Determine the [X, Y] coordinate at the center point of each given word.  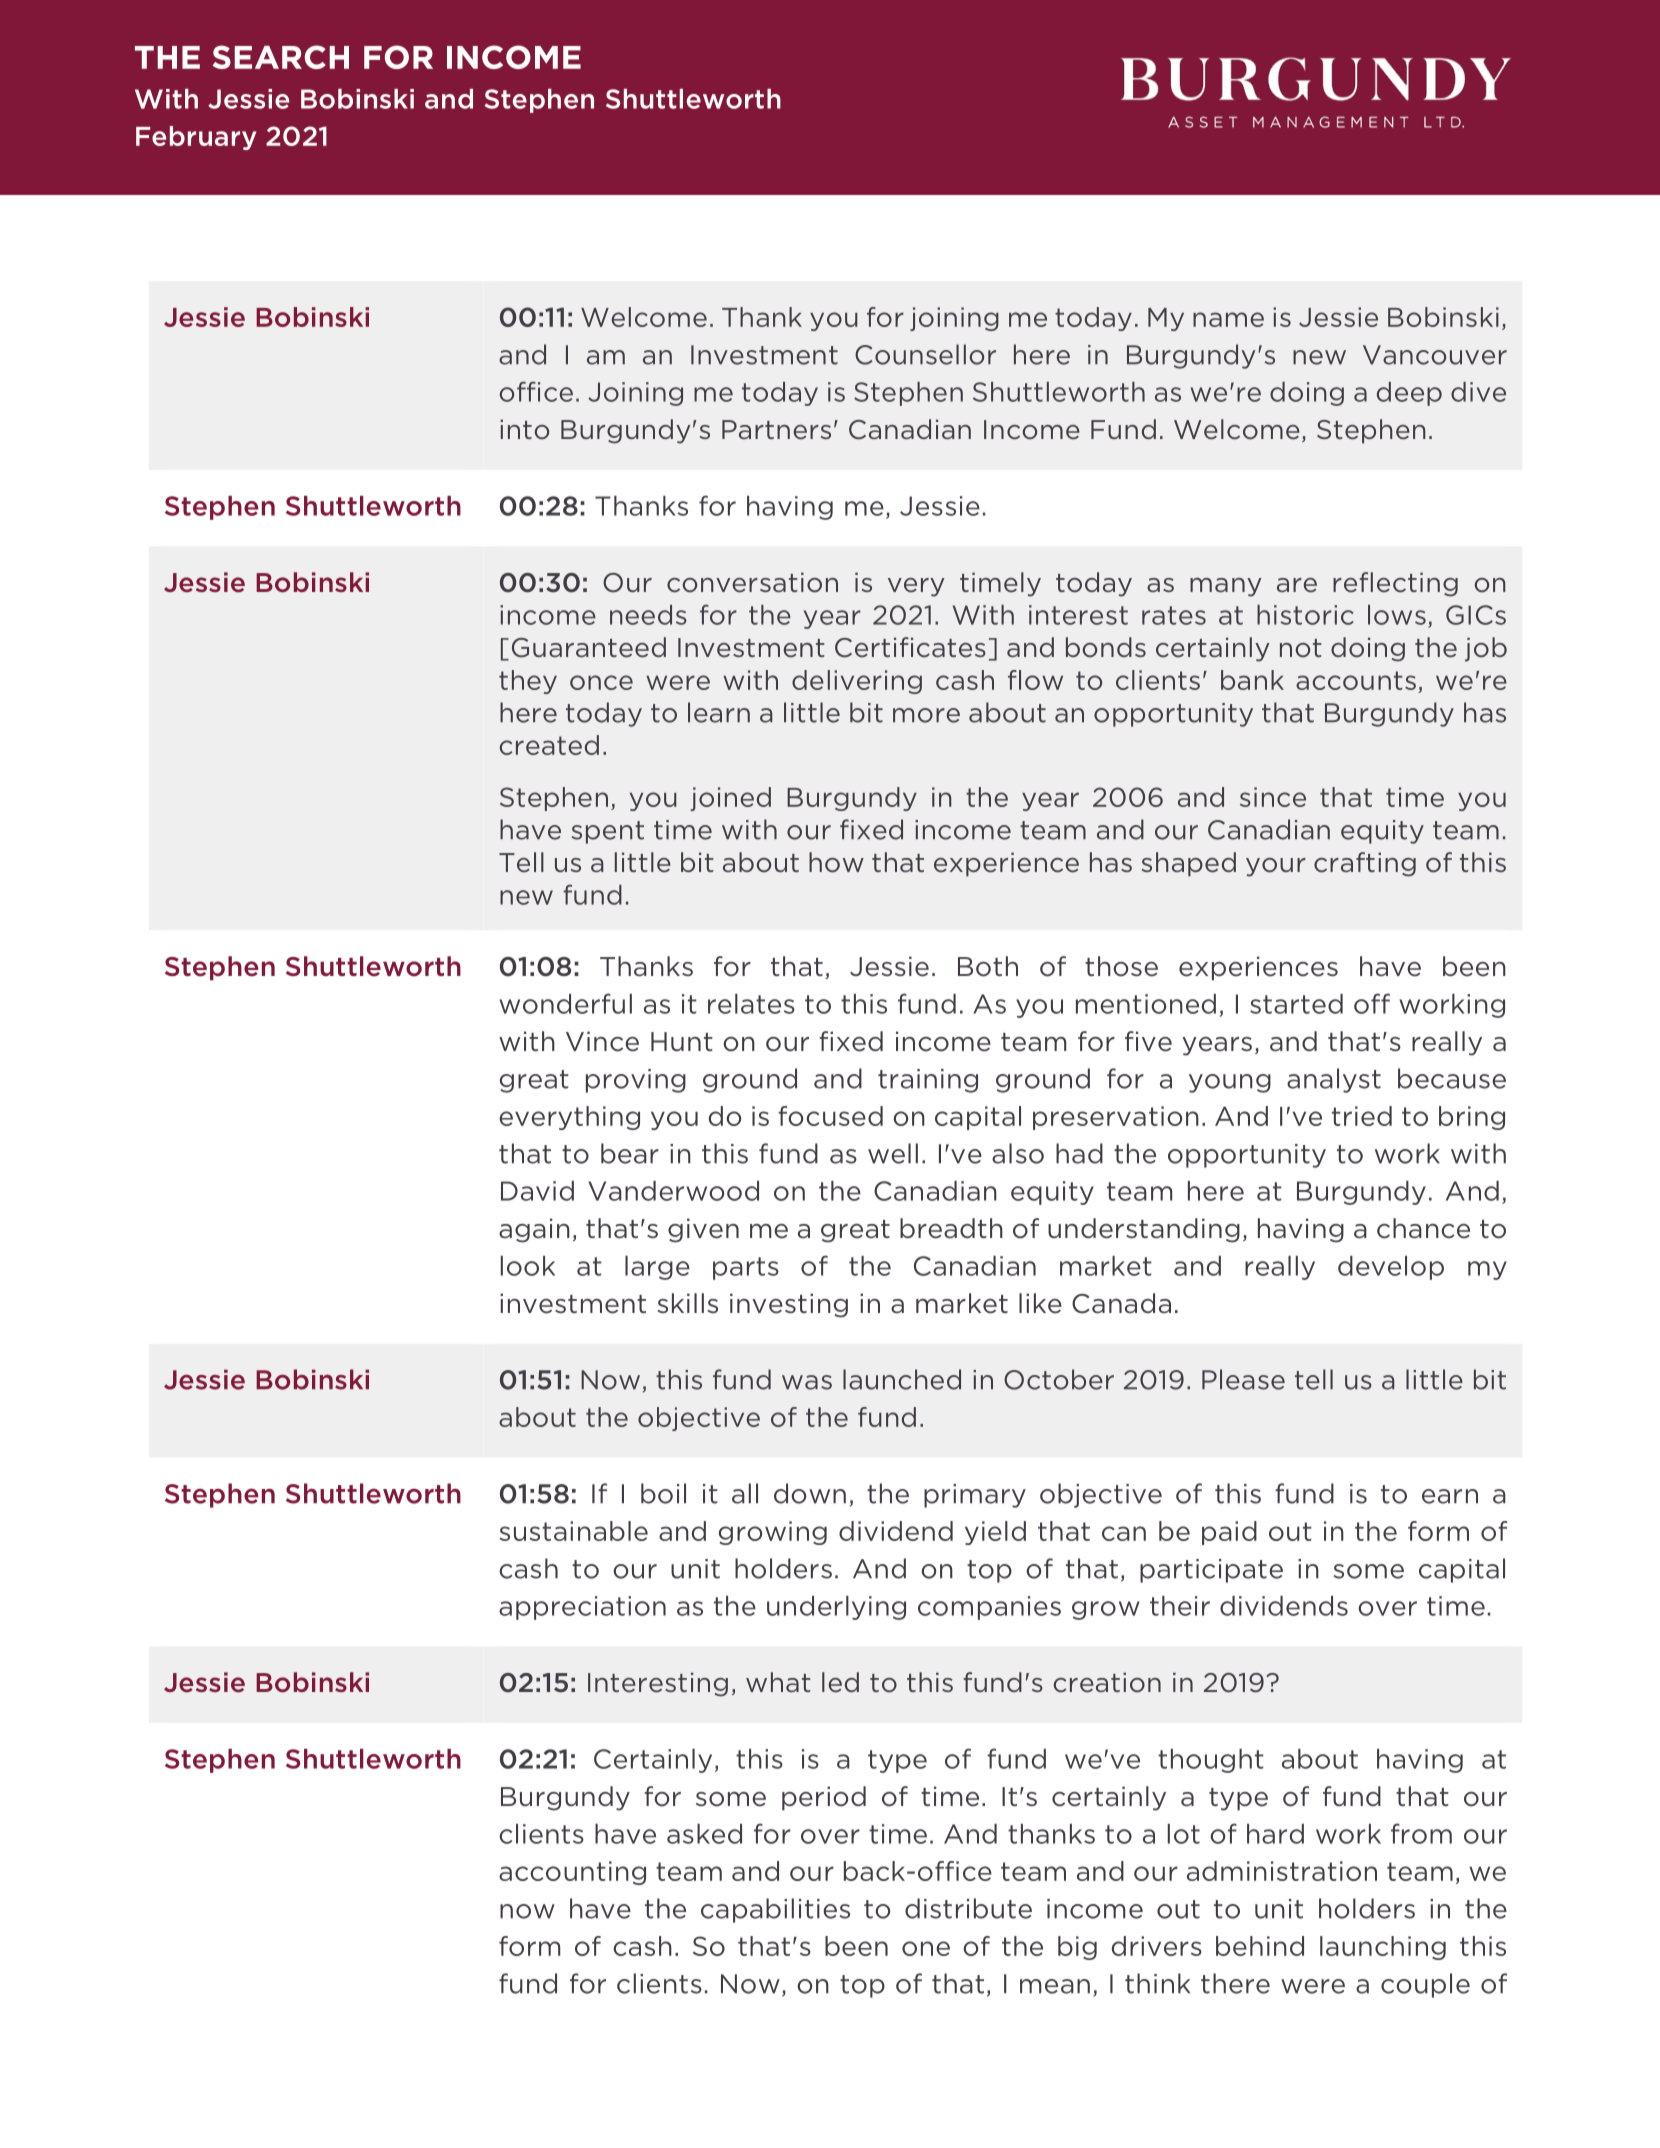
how [836, 862]
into [524, 429]
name [1228, 319]
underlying [836, 1608]
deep [1409, 394]
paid [1229, 1533]
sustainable [573, 1531]
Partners [776, 430]
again [534, 1230]
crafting [1365, 864]
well [893, 1153]
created [549, 745]
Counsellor [925, 354]
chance [1423, 1228]
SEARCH [280, 57]
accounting [572, 1873]
